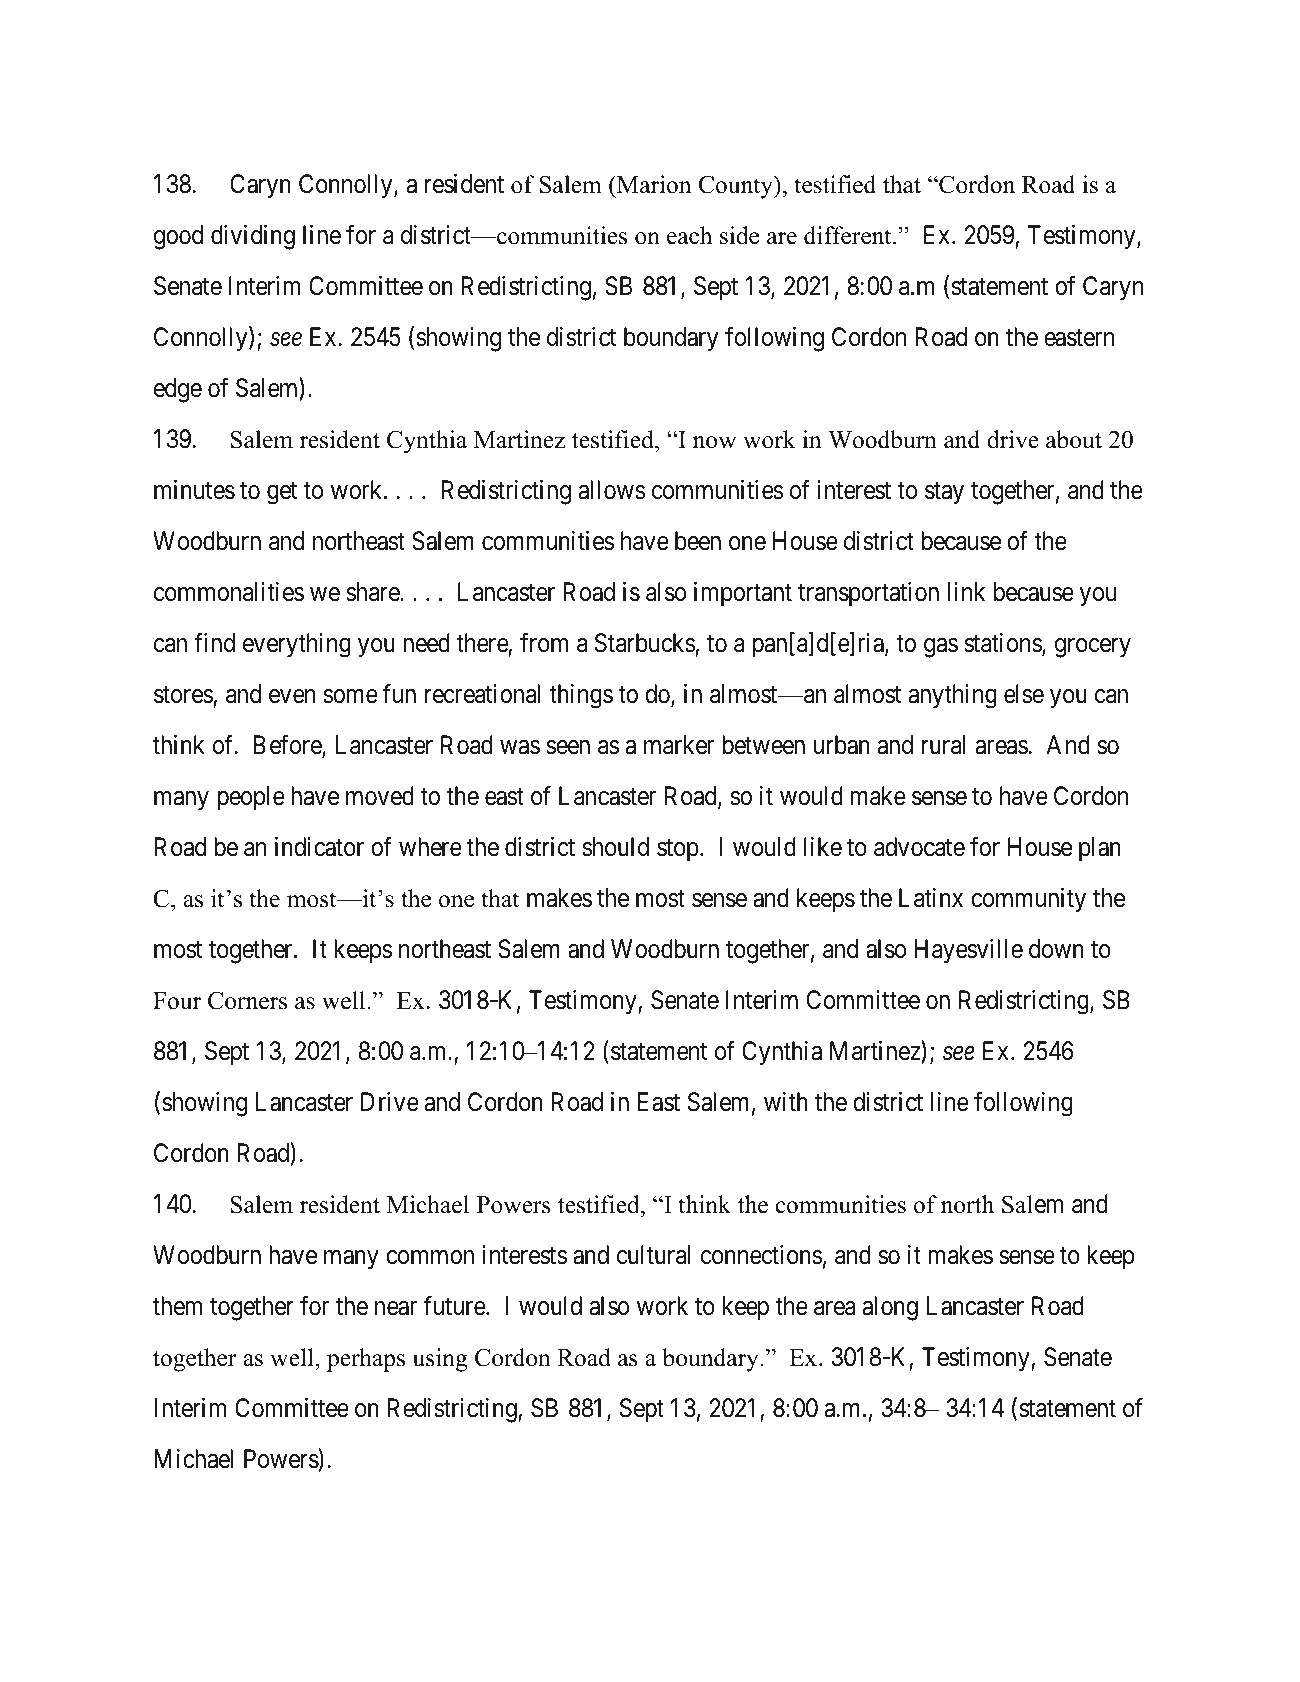 This screenshot has width=1300, height=1682. Describe the element at coordinates (678, 850) in the screenshot. I see `stop` at that location.
